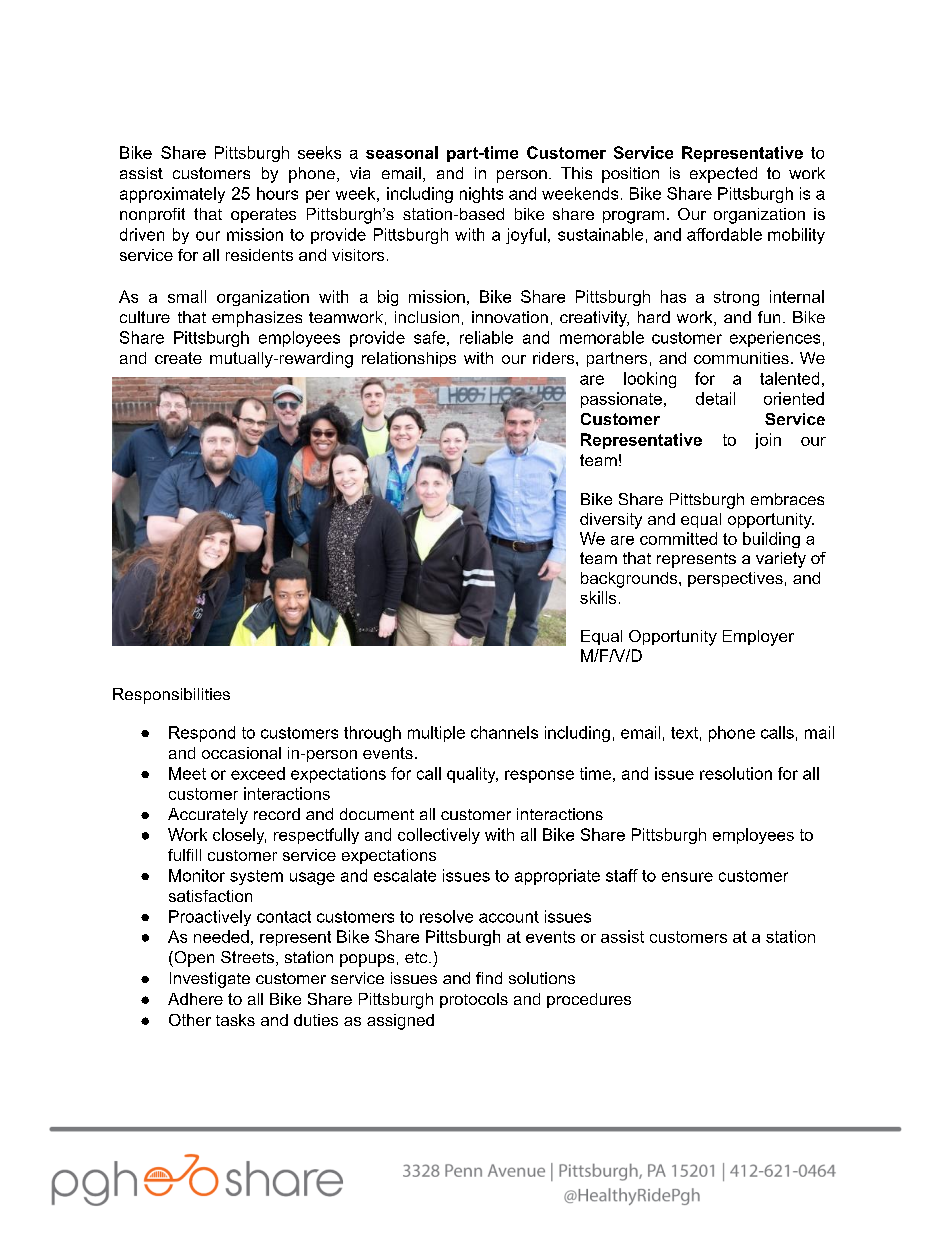 Image resolution: width=952 pixels, height=1233 pixels. I want to click on Accurately, so click(208, 816).
